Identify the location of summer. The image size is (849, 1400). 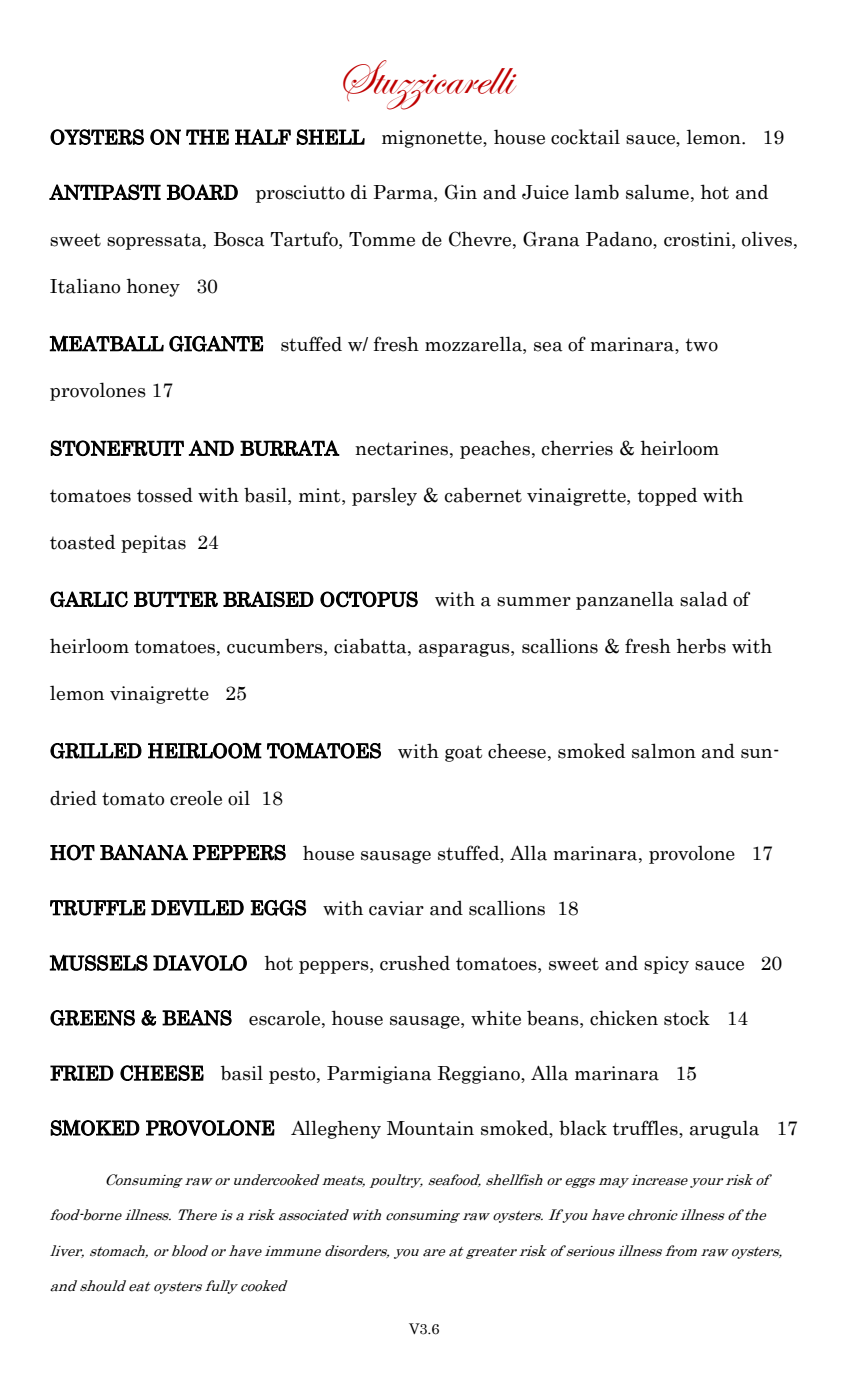
(534, 602).
